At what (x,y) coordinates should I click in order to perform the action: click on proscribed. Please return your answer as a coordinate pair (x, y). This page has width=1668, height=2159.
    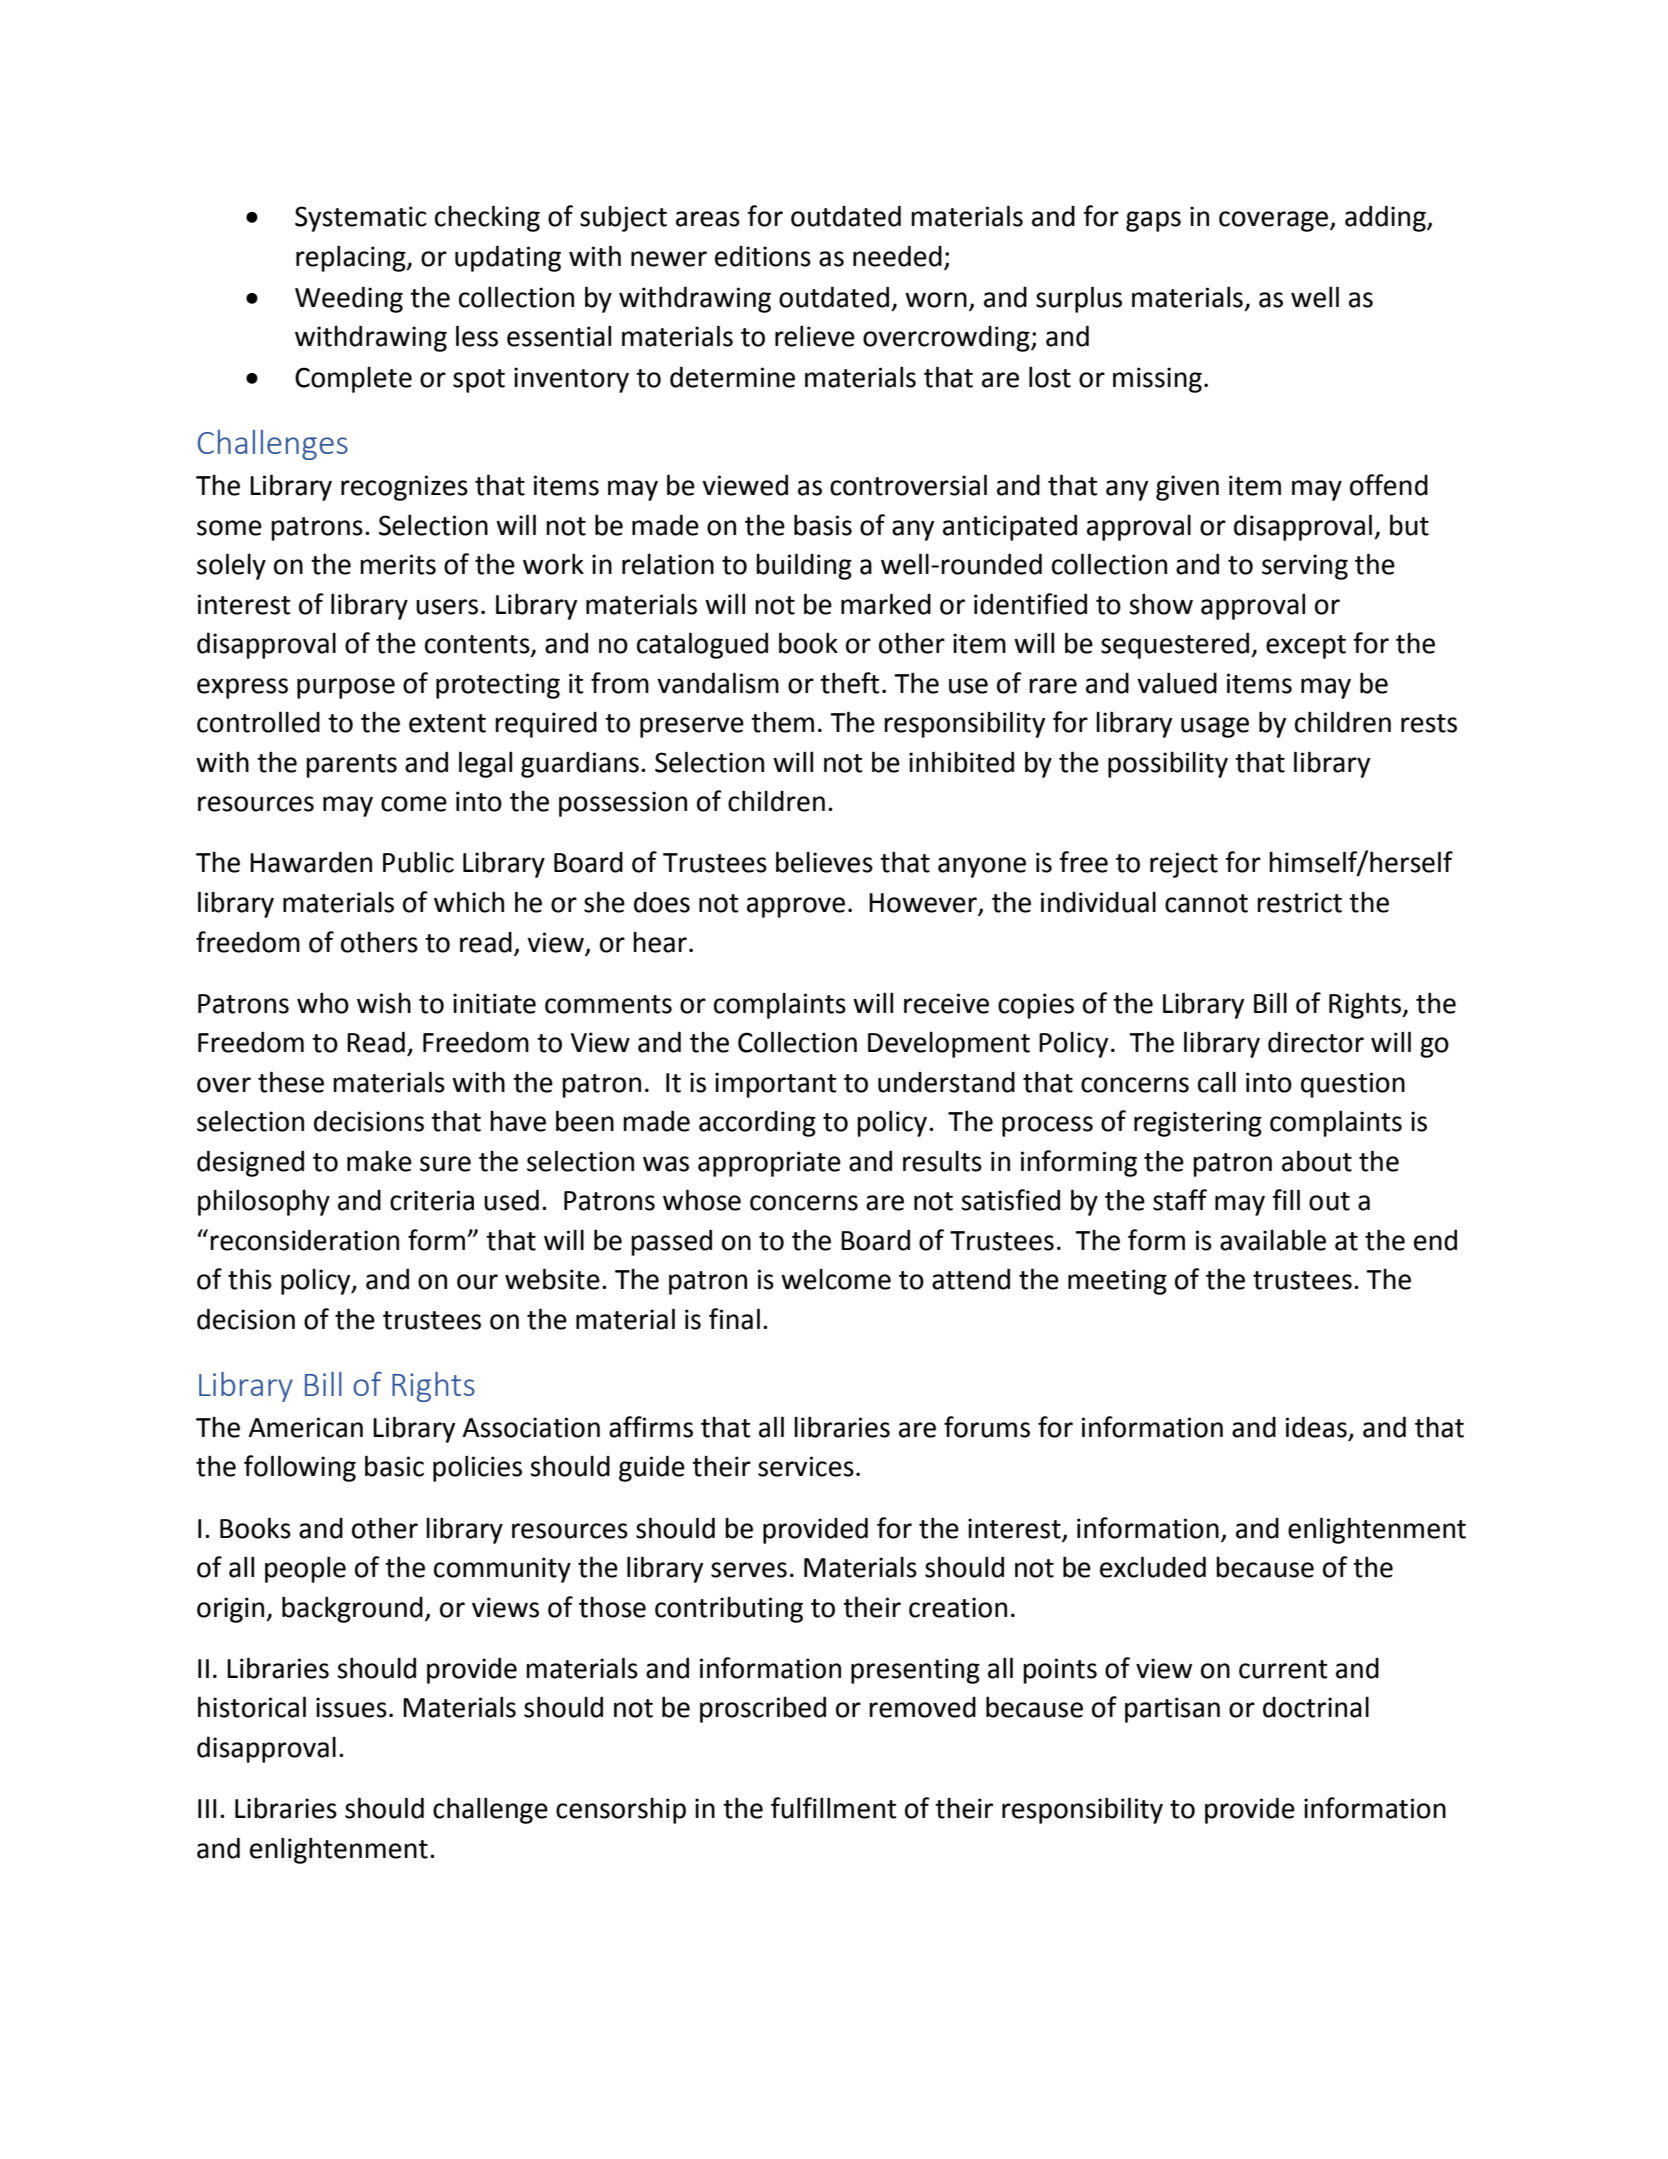
    Looking at the image, I should click on (763, 1709).
